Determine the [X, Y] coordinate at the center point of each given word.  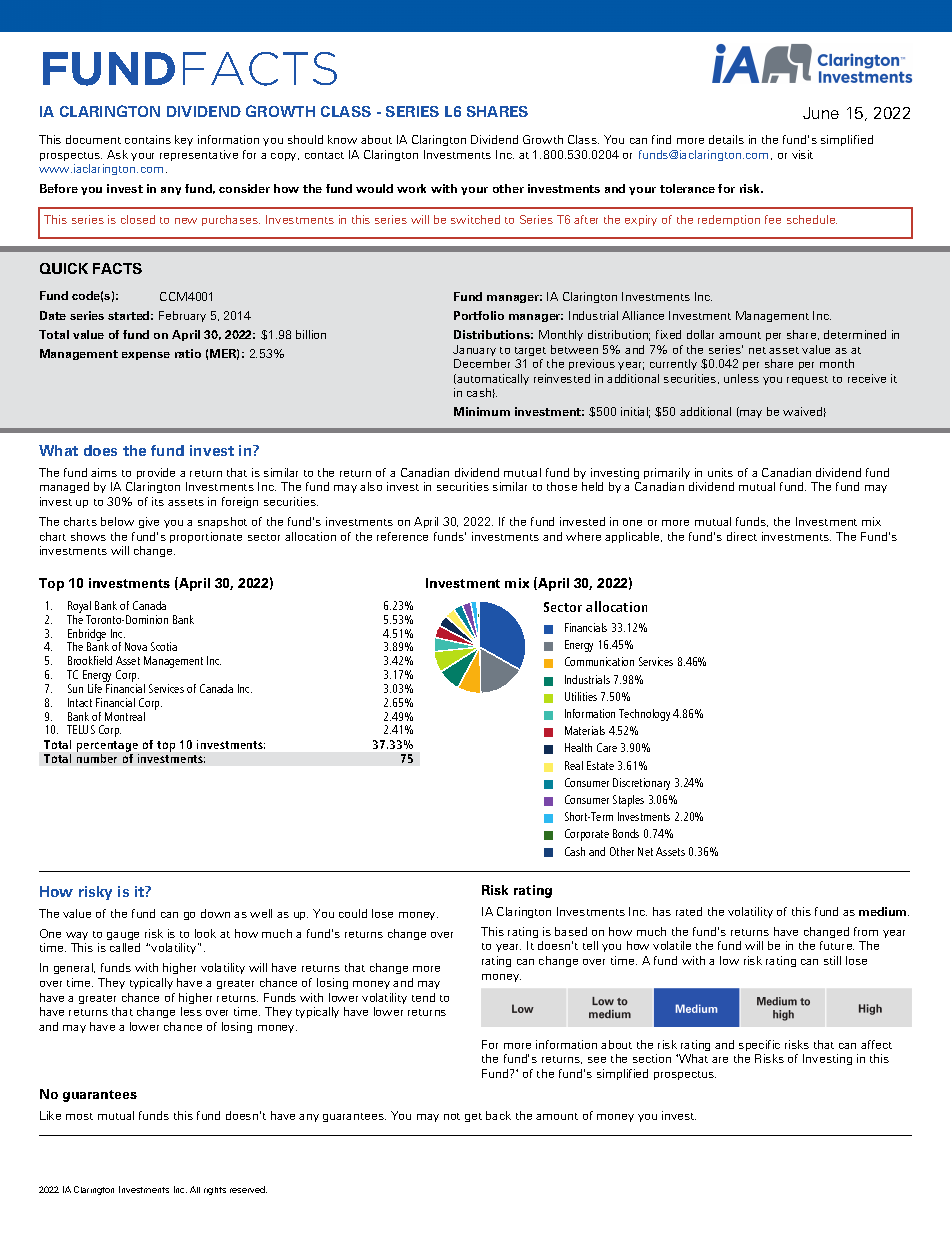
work [411, 188]
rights [215, 1191]
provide [156, 473]
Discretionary [641, 784]
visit [802, 154]
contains [148, 139]
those [562, 486]
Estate [600, 765]
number [97, 758]
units [720, 472]
